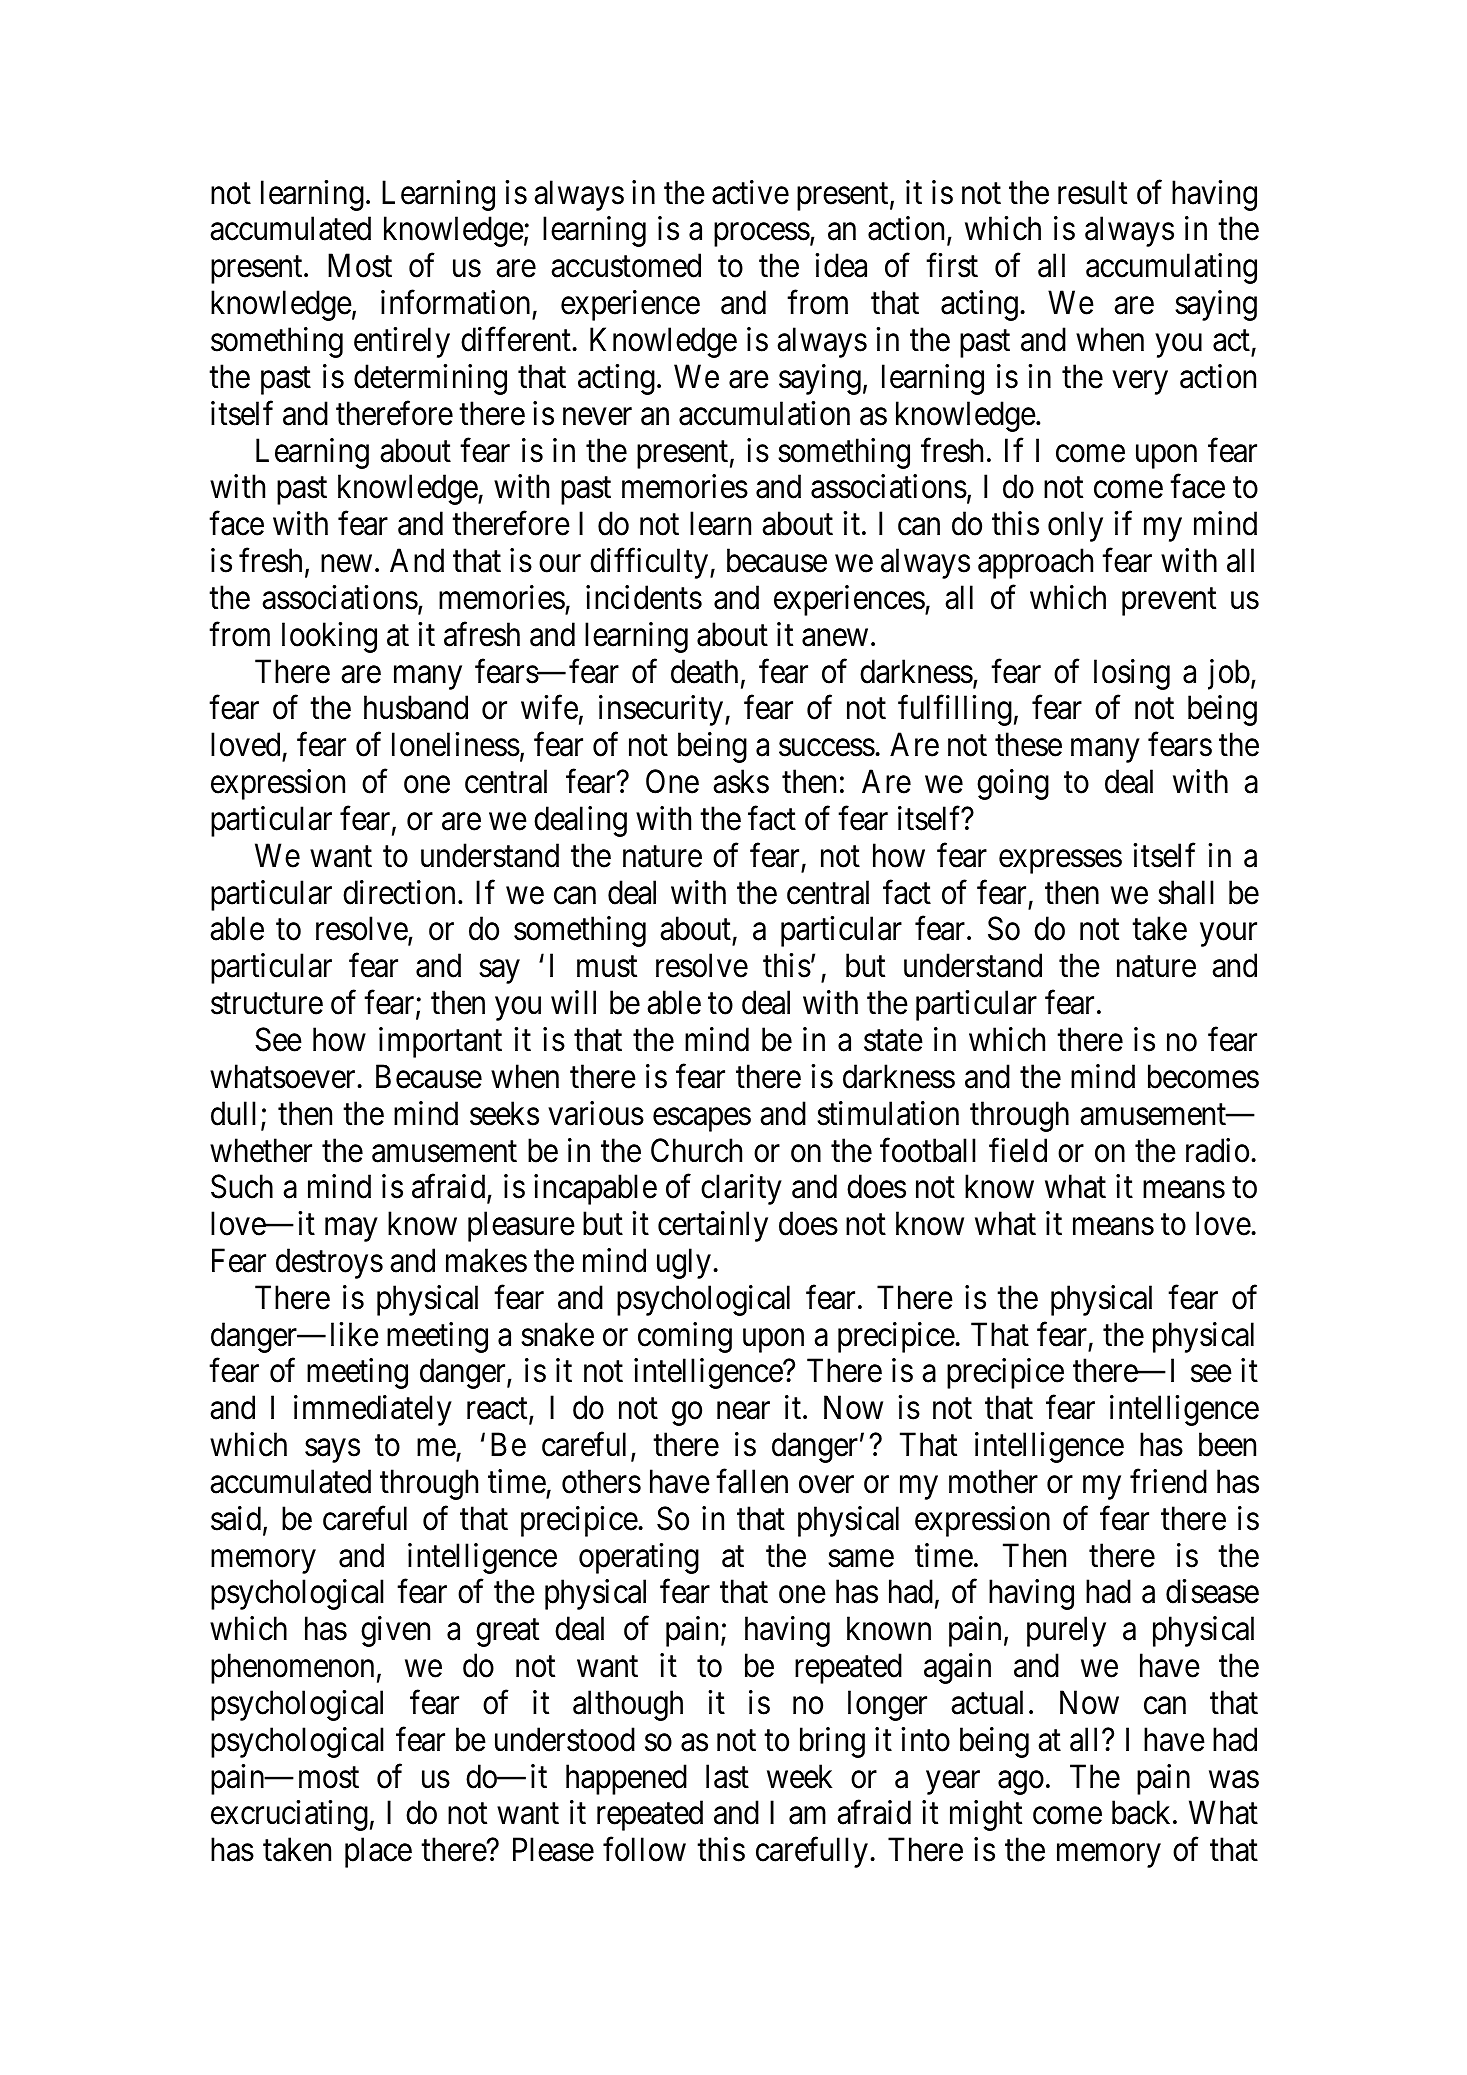  I want to click on only, so click(1075, 526).
